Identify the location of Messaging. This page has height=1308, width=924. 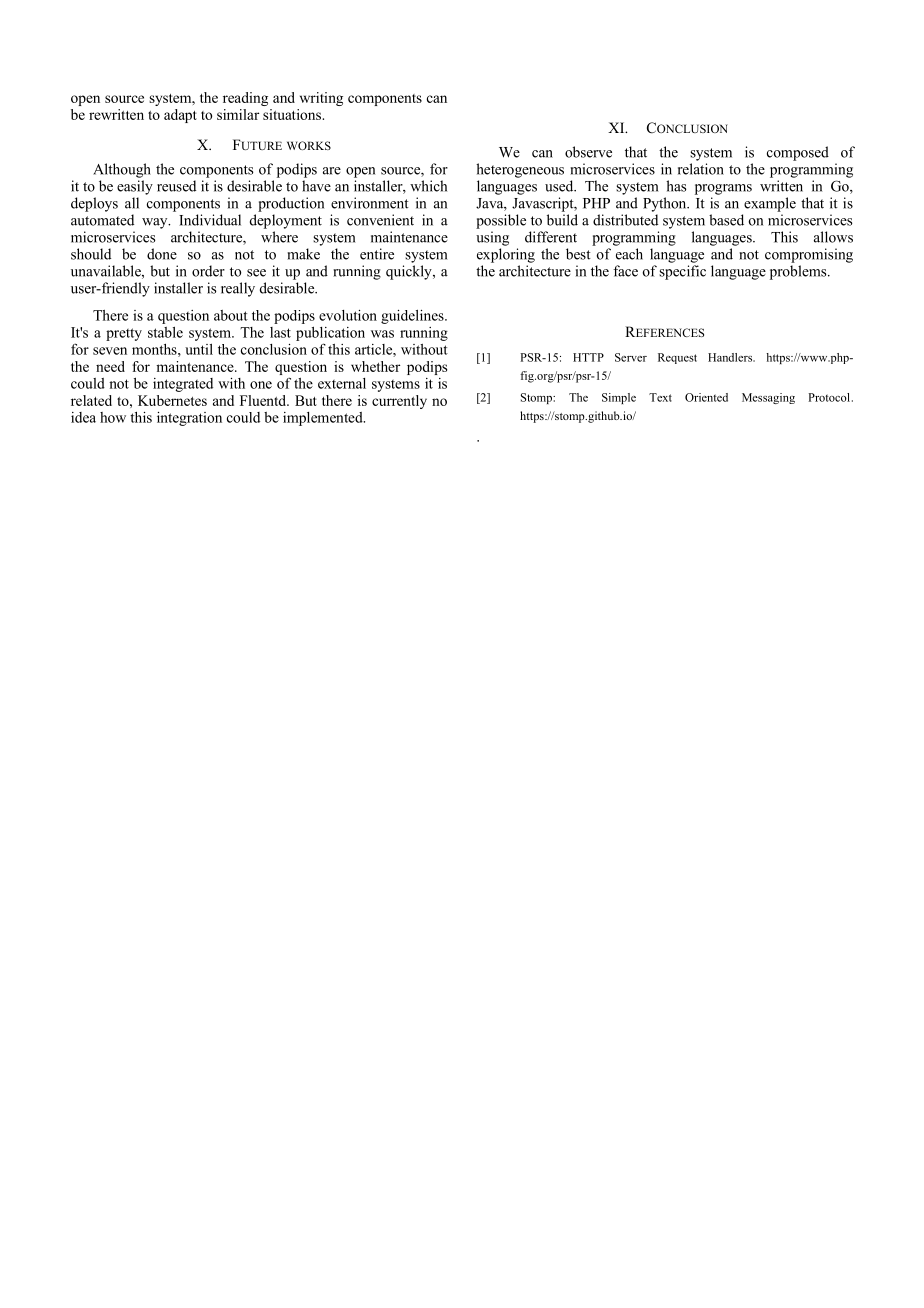
(768, 398).
